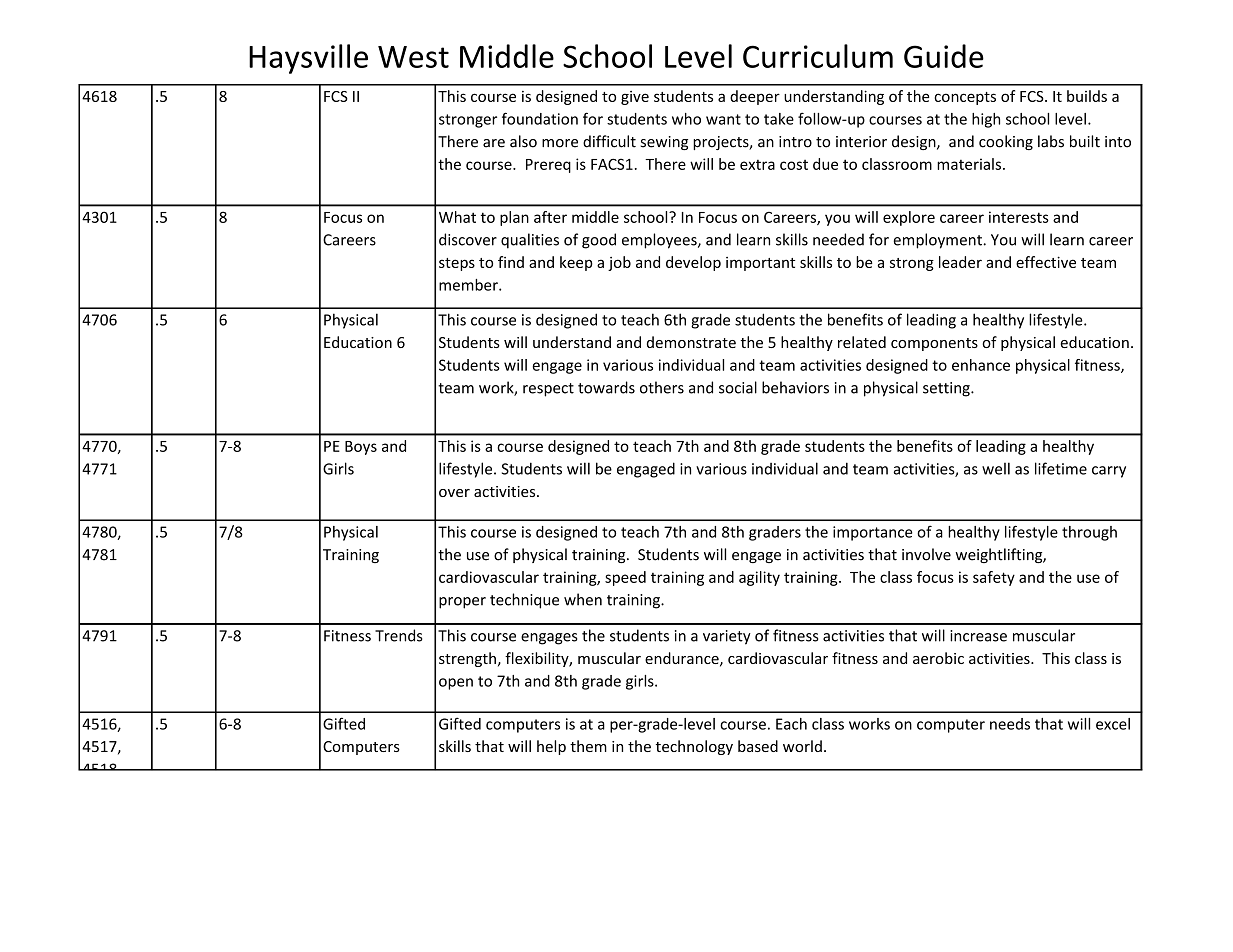 Image resolution: width=1233 pixels, height=952 pixels. I want to click on open, so click(456, 684).
